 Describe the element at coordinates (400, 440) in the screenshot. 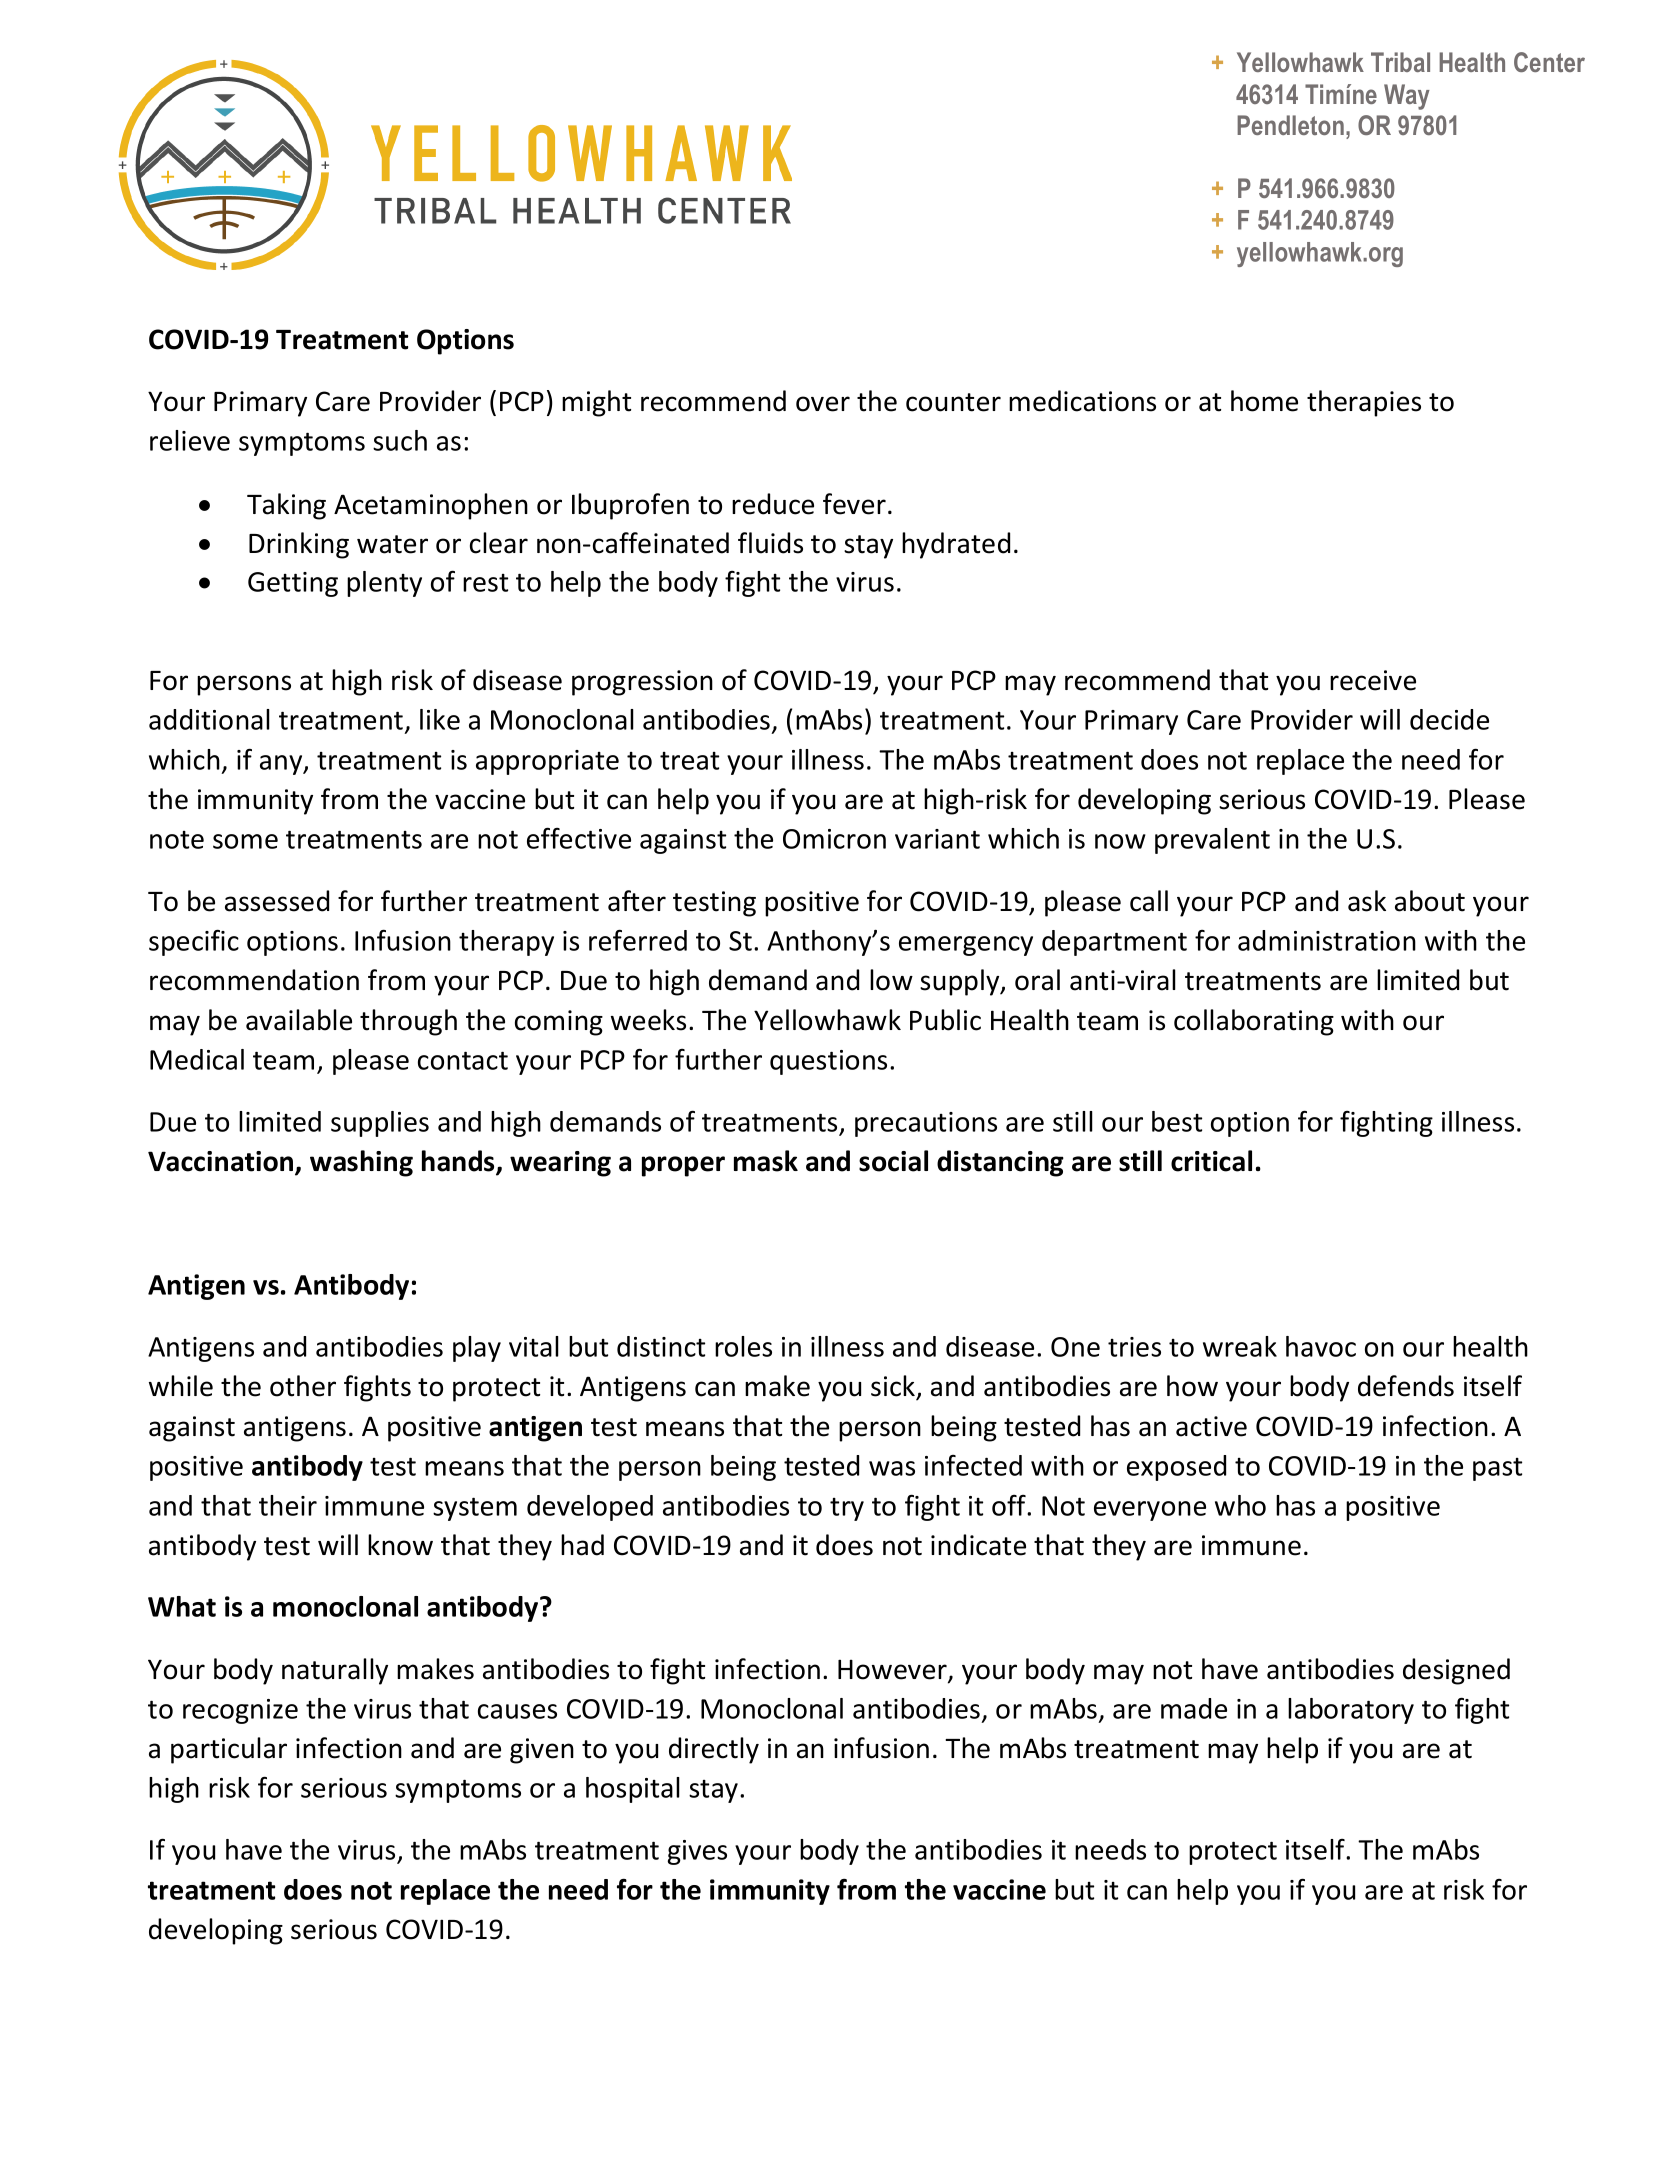

I see `such` at that location.
